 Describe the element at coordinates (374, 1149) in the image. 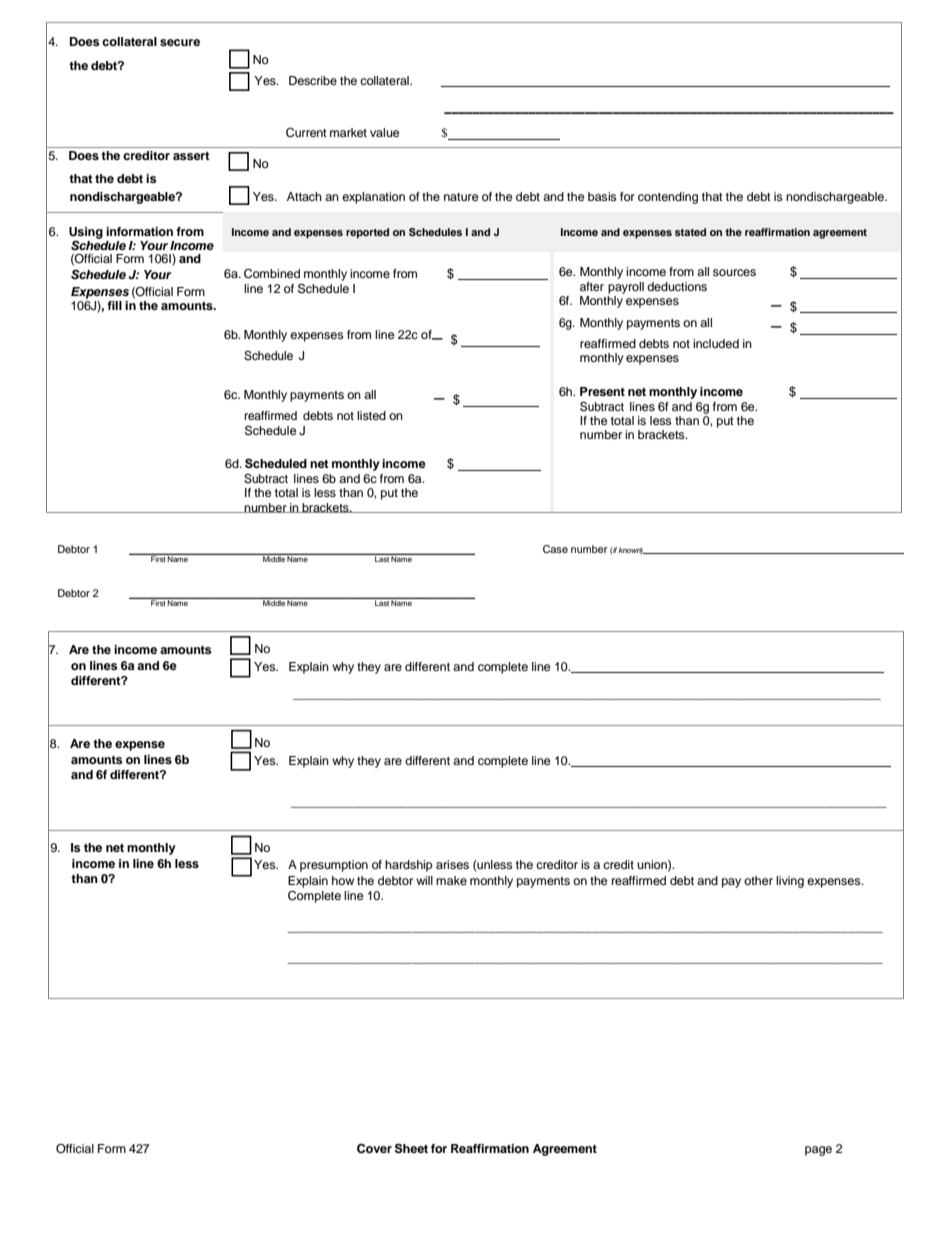

I see `Cover` at that location.
